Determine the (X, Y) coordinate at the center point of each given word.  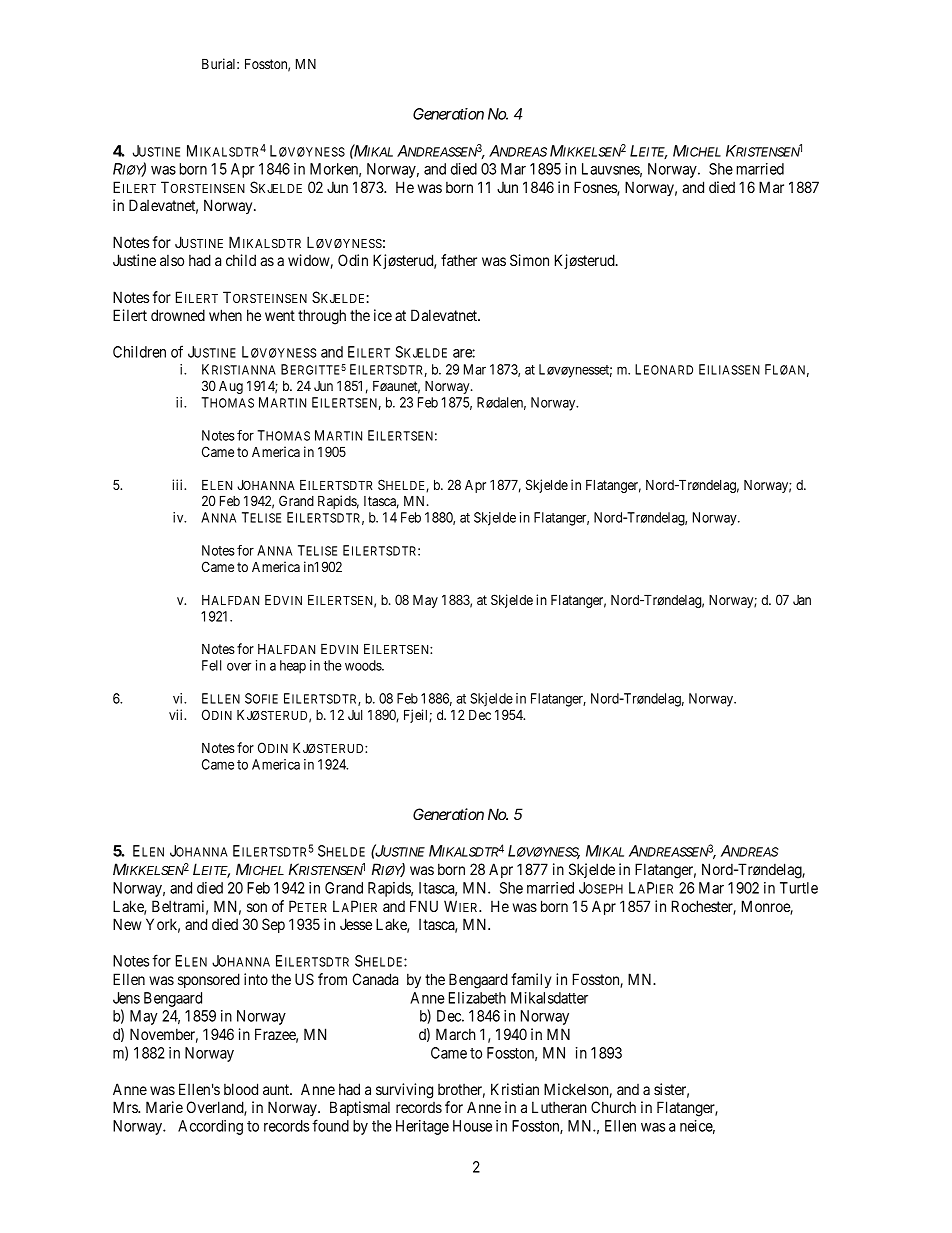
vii (177, 714)
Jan (802, 600)
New (127, 924)
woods (364, 665)
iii (179, 484)
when (225, 315)
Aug (231, 387)
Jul (355, 715)
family (531, 980)
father (459, 260)
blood (241, 1089)
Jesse (356, 924)
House (472, 1126)
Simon (529, 260)
